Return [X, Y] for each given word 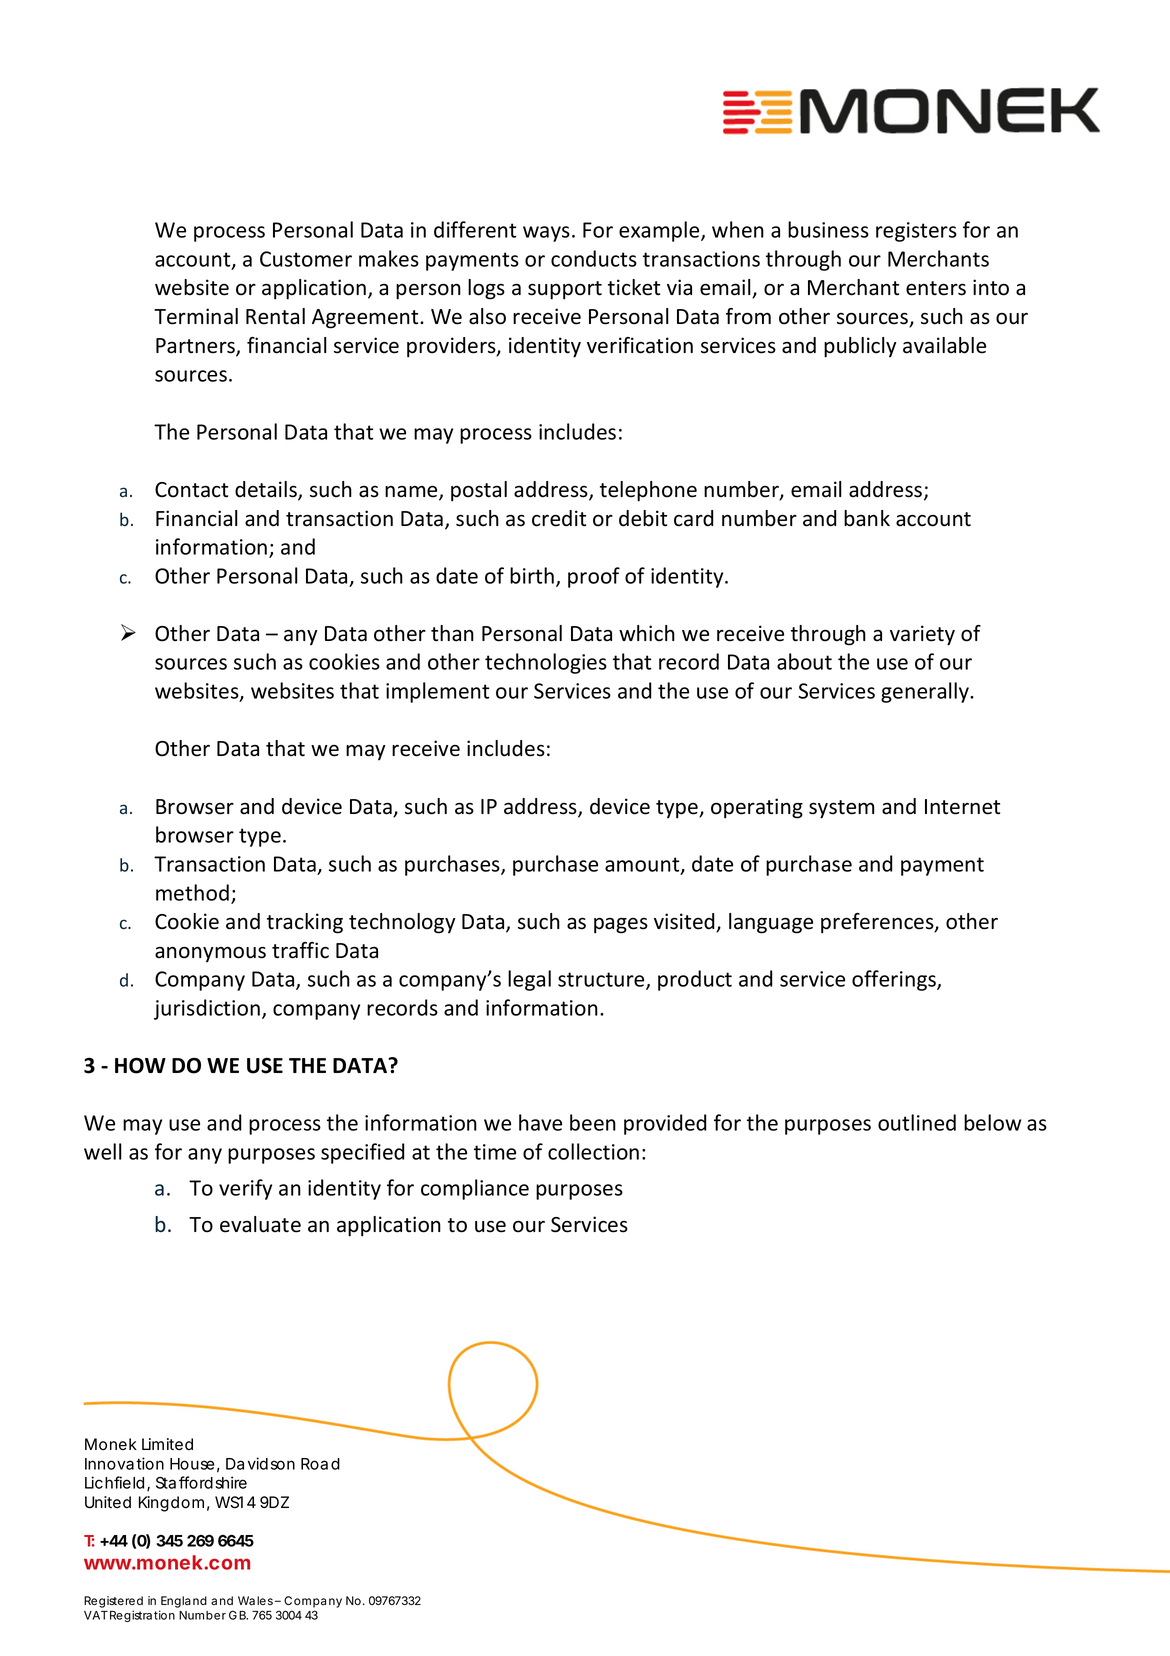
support [565, 290]
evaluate [260, 1224]
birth [532, 575]
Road [320, 1464]
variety [922, 635]
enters [936, 288]
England [184, 1602]
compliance [475, 1189]
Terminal [196, 316]
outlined [917, 1122]
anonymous [210, 954]
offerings [895, 980]
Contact [191, 490]
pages [621, 926]
